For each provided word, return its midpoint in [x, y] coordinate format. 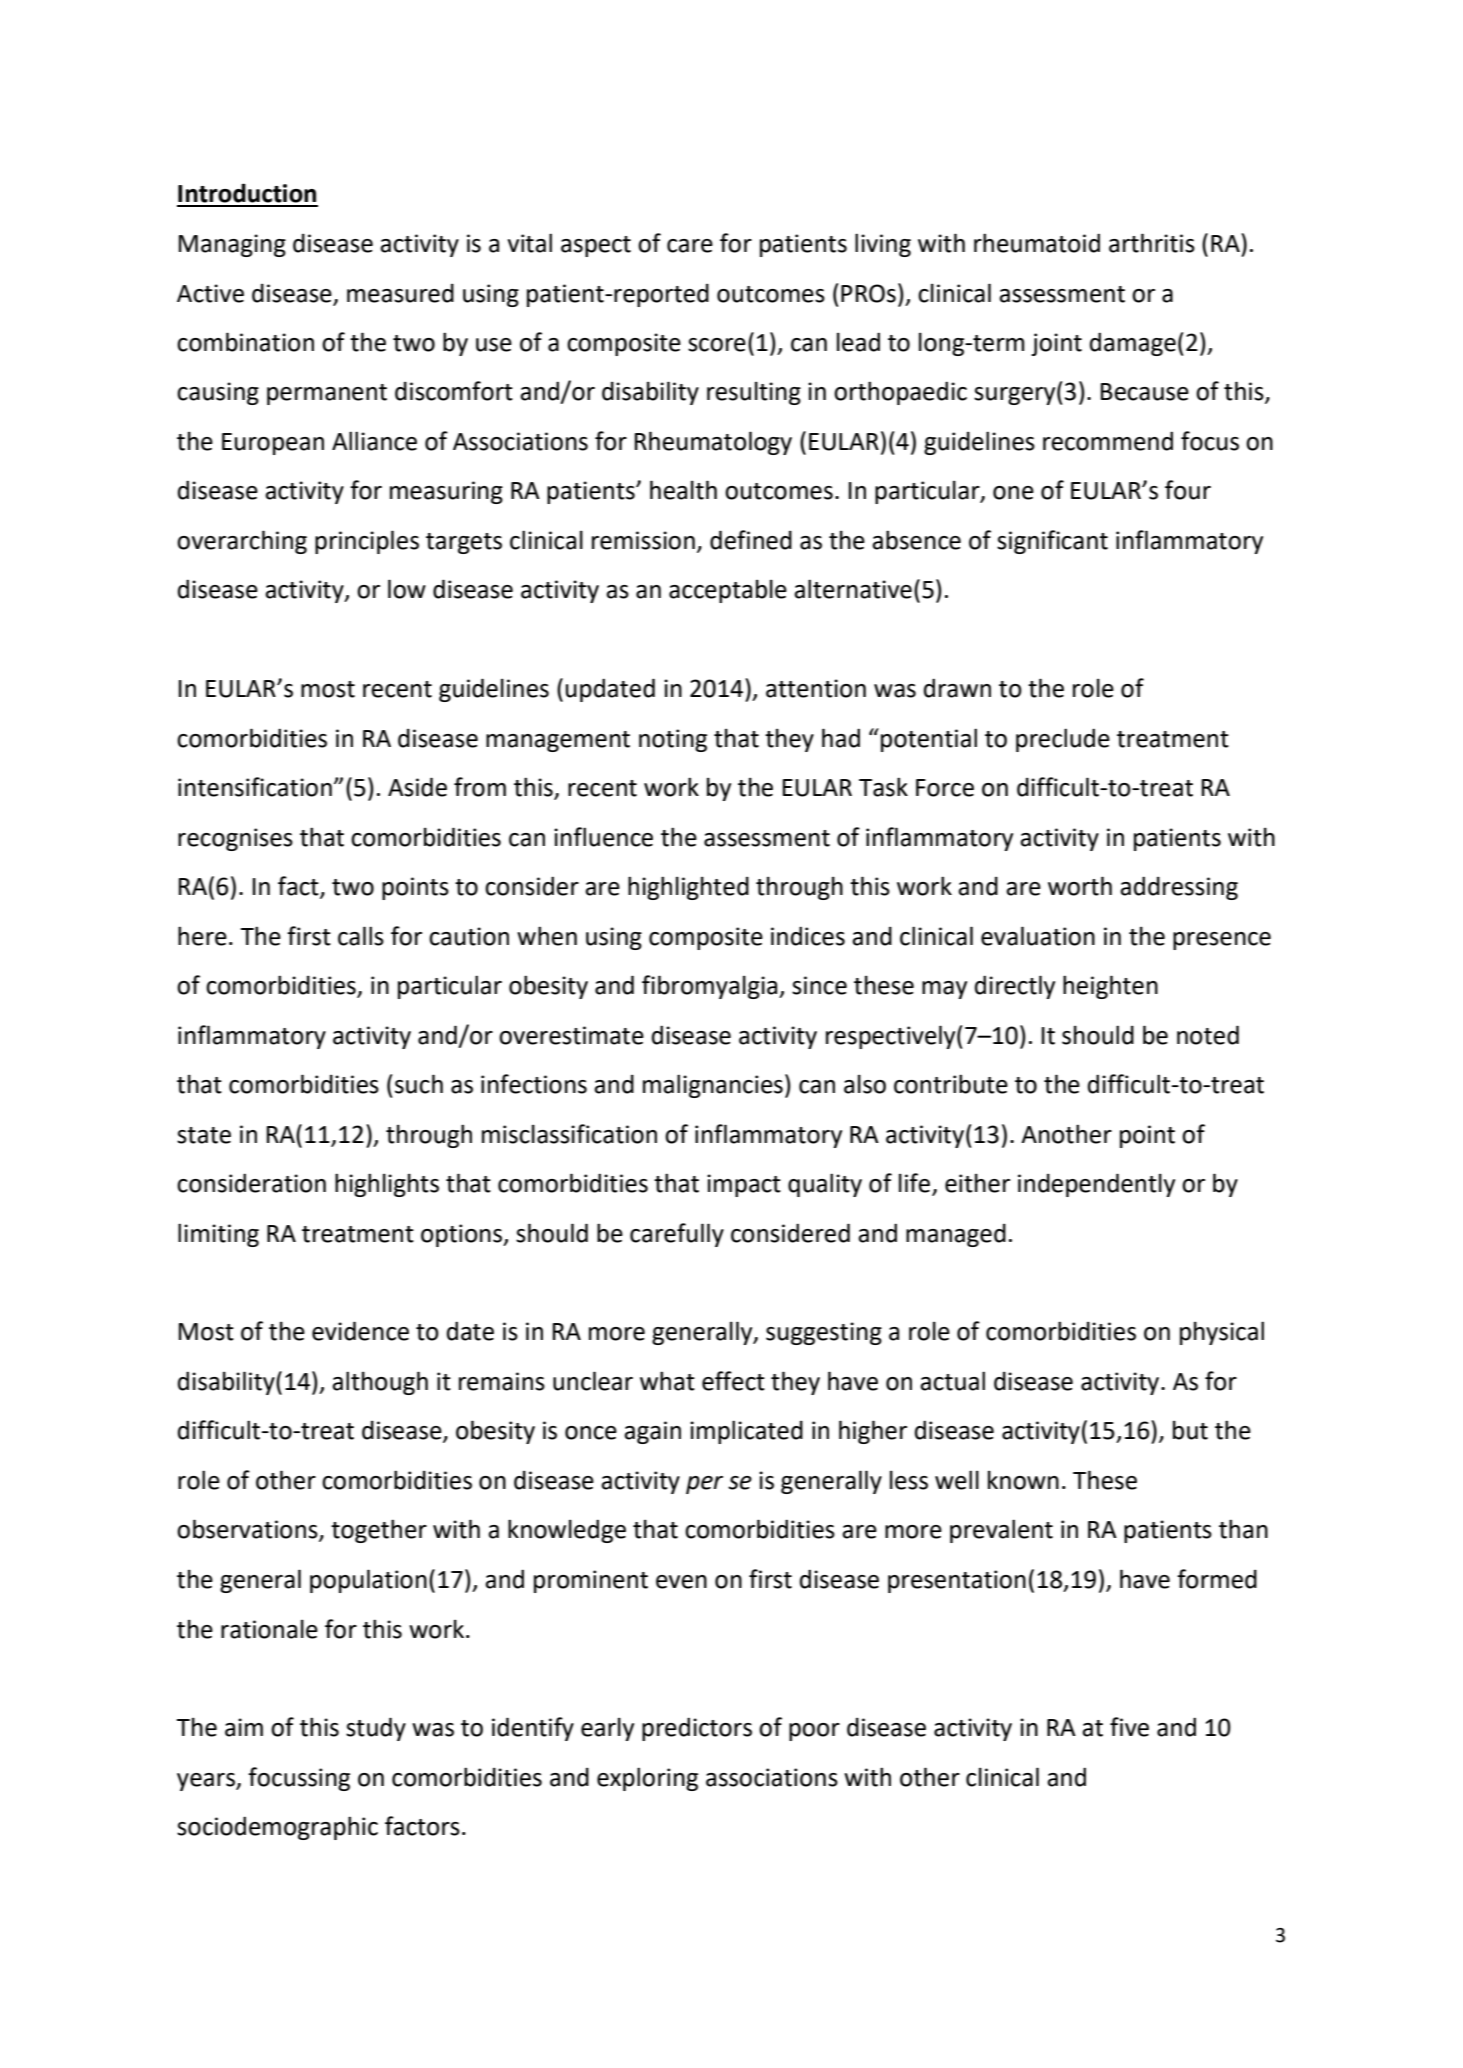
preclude [1063, 740]
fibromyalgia [711, 987]
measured [400, 293]
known [1023, 1480]
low [407, 589]
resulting [754, 393]
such [419, 1084]
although [380, 1383]
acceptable [728, 591]
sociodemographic [277, 1828]
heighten [1110, 987]
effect [733, 1381]
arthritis [1152, 243]
